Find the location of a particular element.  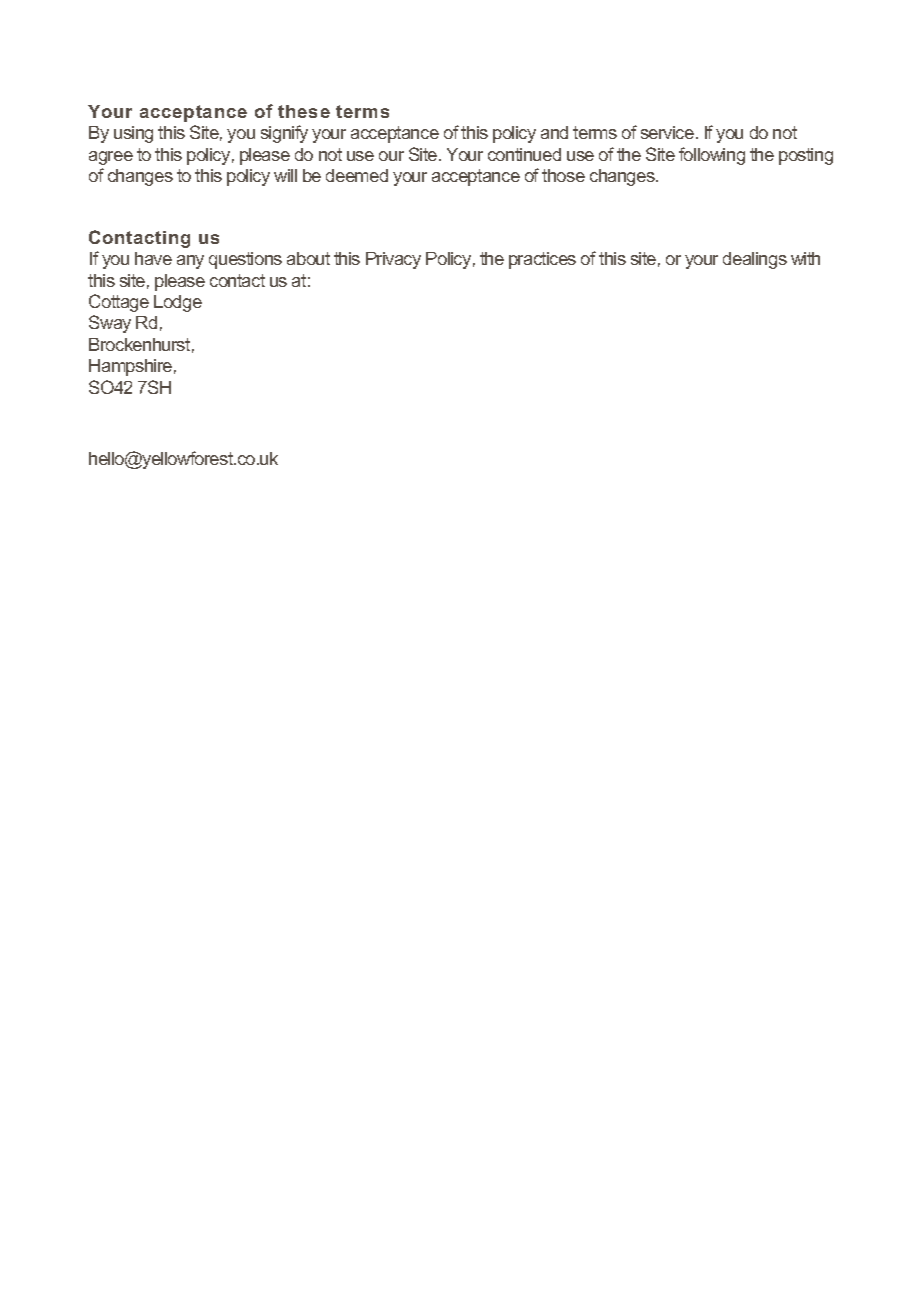

have is located at coordinates (153, 258).
